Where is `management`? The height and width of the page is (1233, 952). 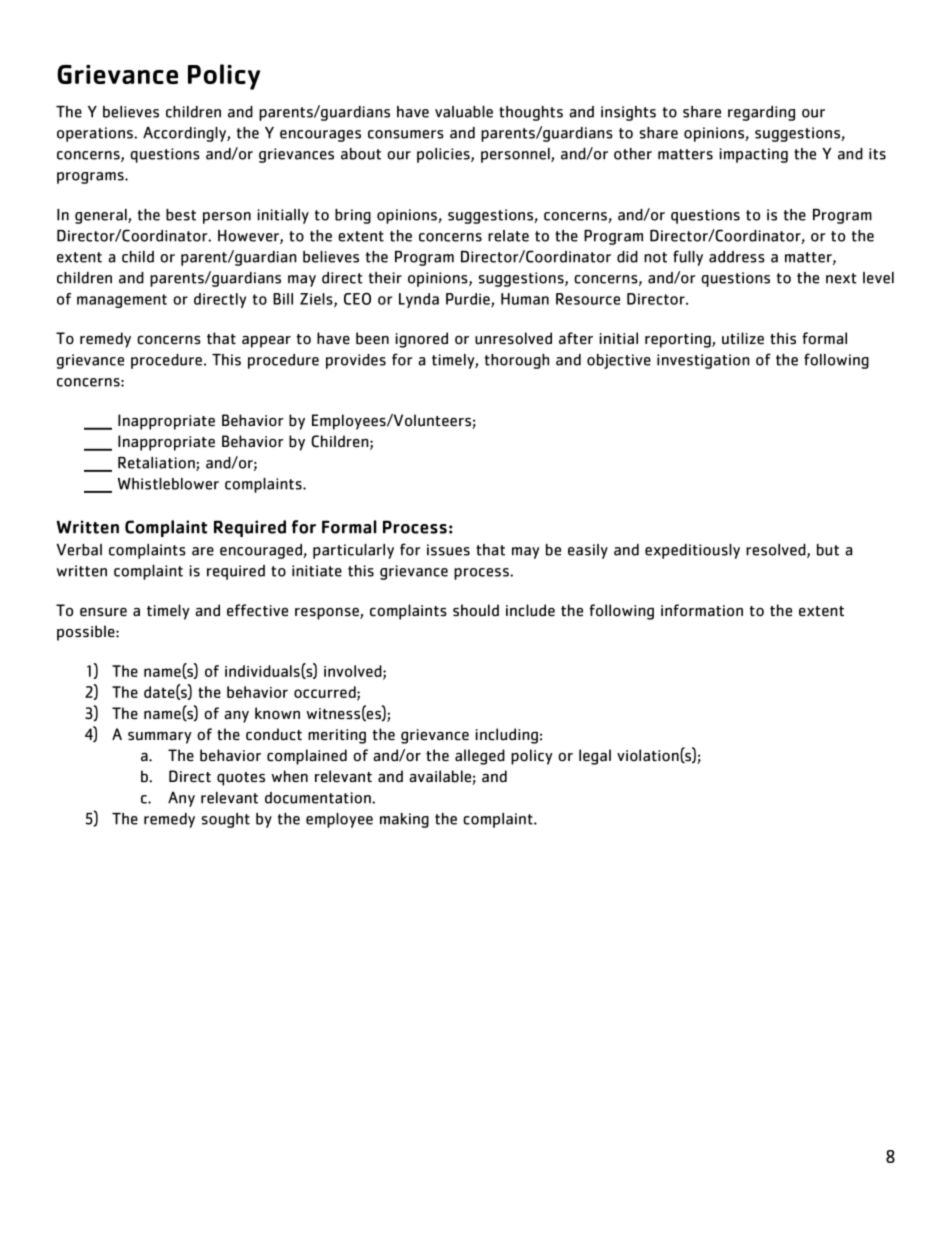 management is located at coordinates (122, 301).
